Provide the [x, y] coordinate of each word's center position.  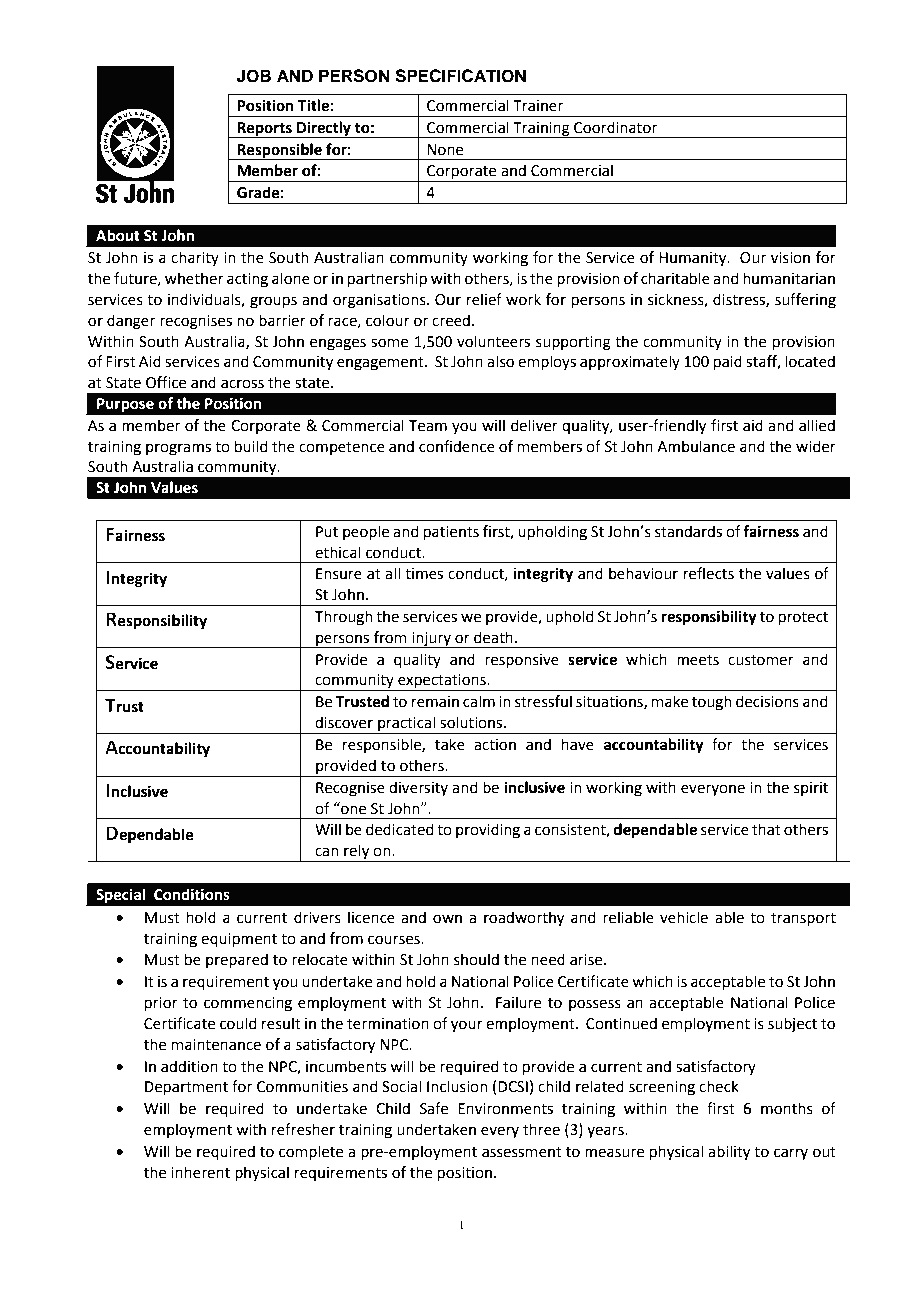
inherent [200, 1172]
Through [344, 618]
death [493, 637]
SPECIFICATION [460, 76]
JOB [254, 76]
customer [761, 660]
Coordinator [615, 127]
